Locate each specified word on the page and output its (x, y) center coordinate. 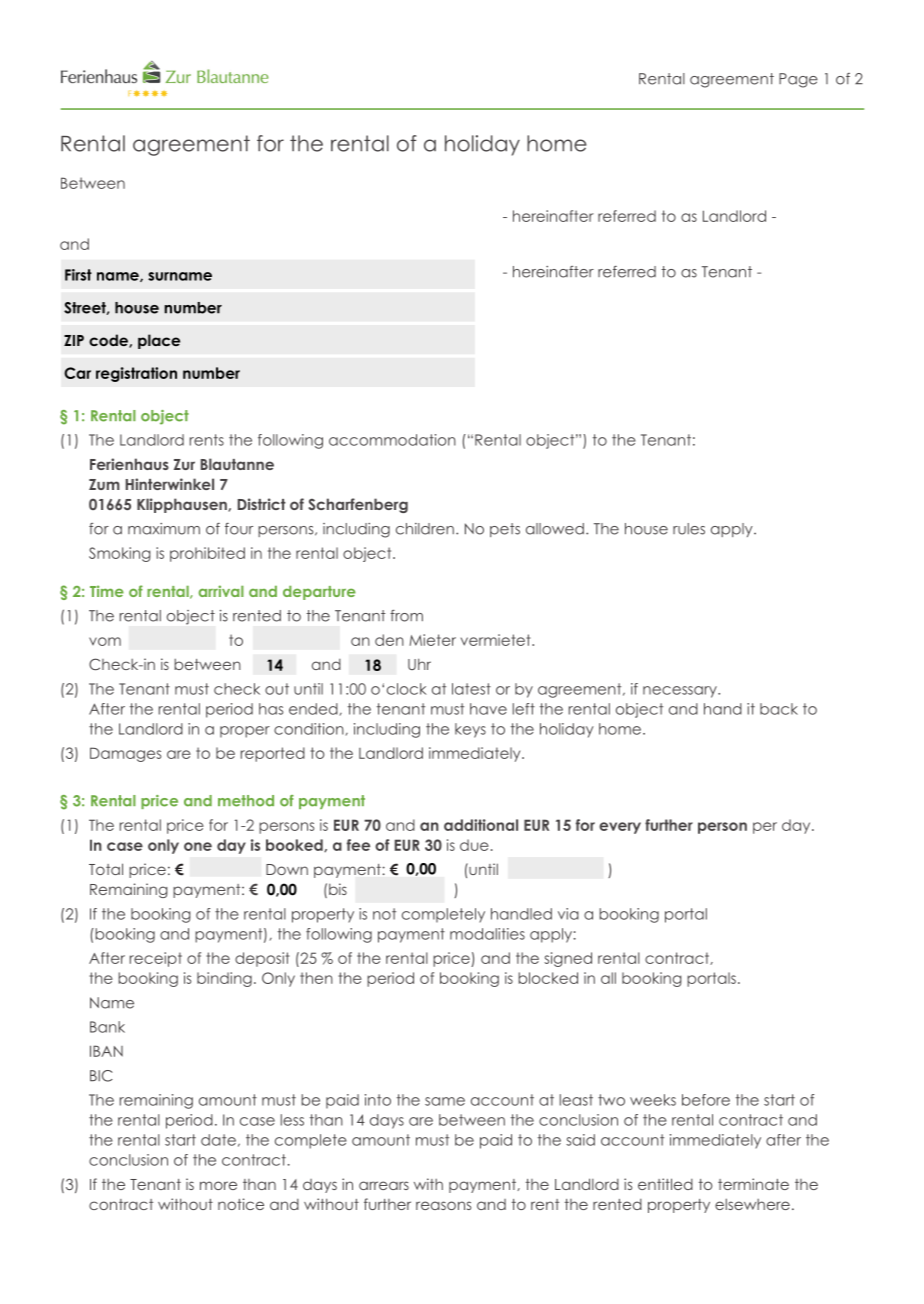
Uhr (419, 664)
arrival (221, 591)
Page (798, 80)
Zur (184, 464)
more (218, 1185)
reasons (443, 1205)
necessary (681, 692)
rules (689, 529)
